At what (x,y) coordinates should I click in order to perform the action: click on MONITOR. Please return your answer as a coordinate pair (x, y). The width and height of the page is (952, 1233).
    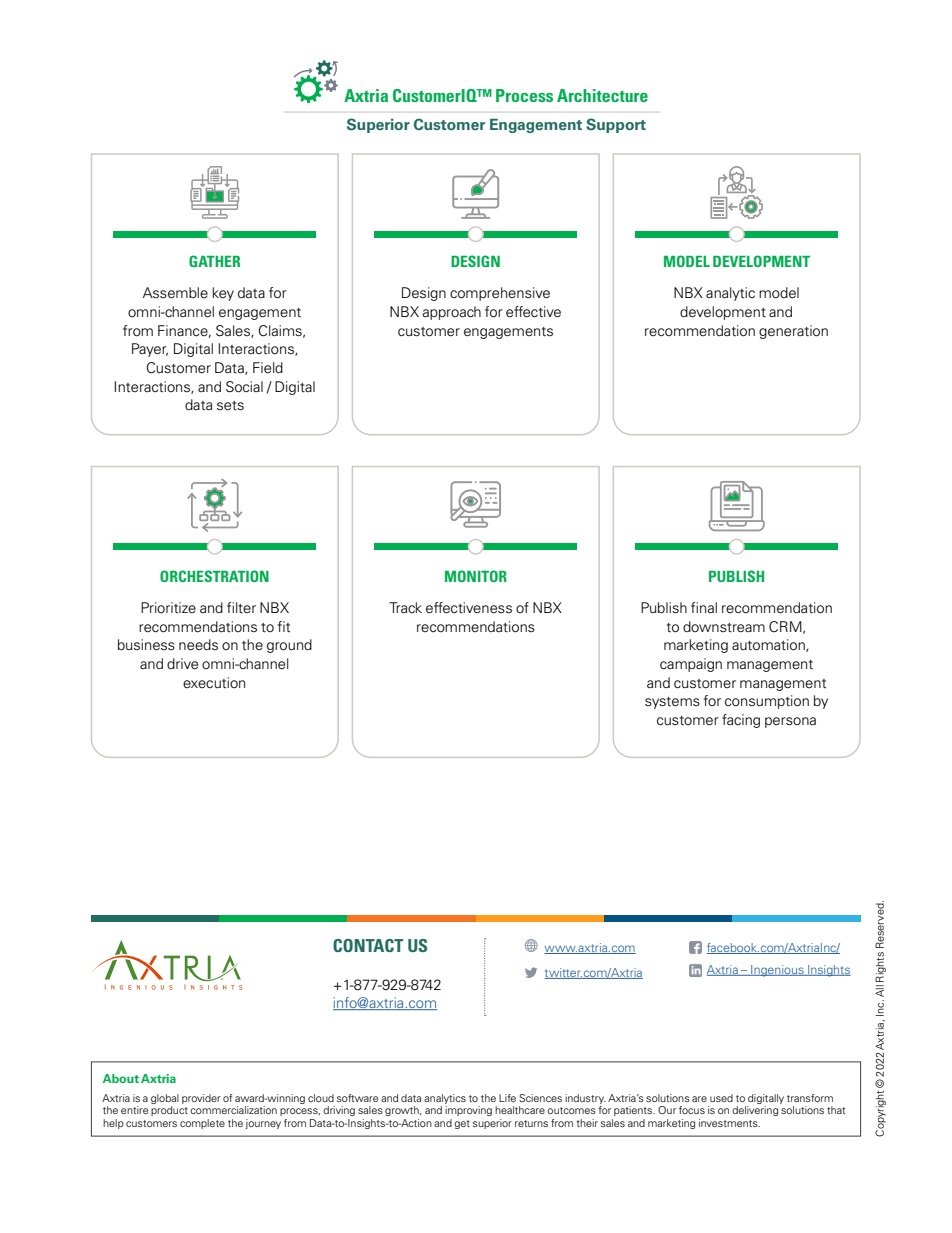
    Looking at the image, I should click on (476, 576).
